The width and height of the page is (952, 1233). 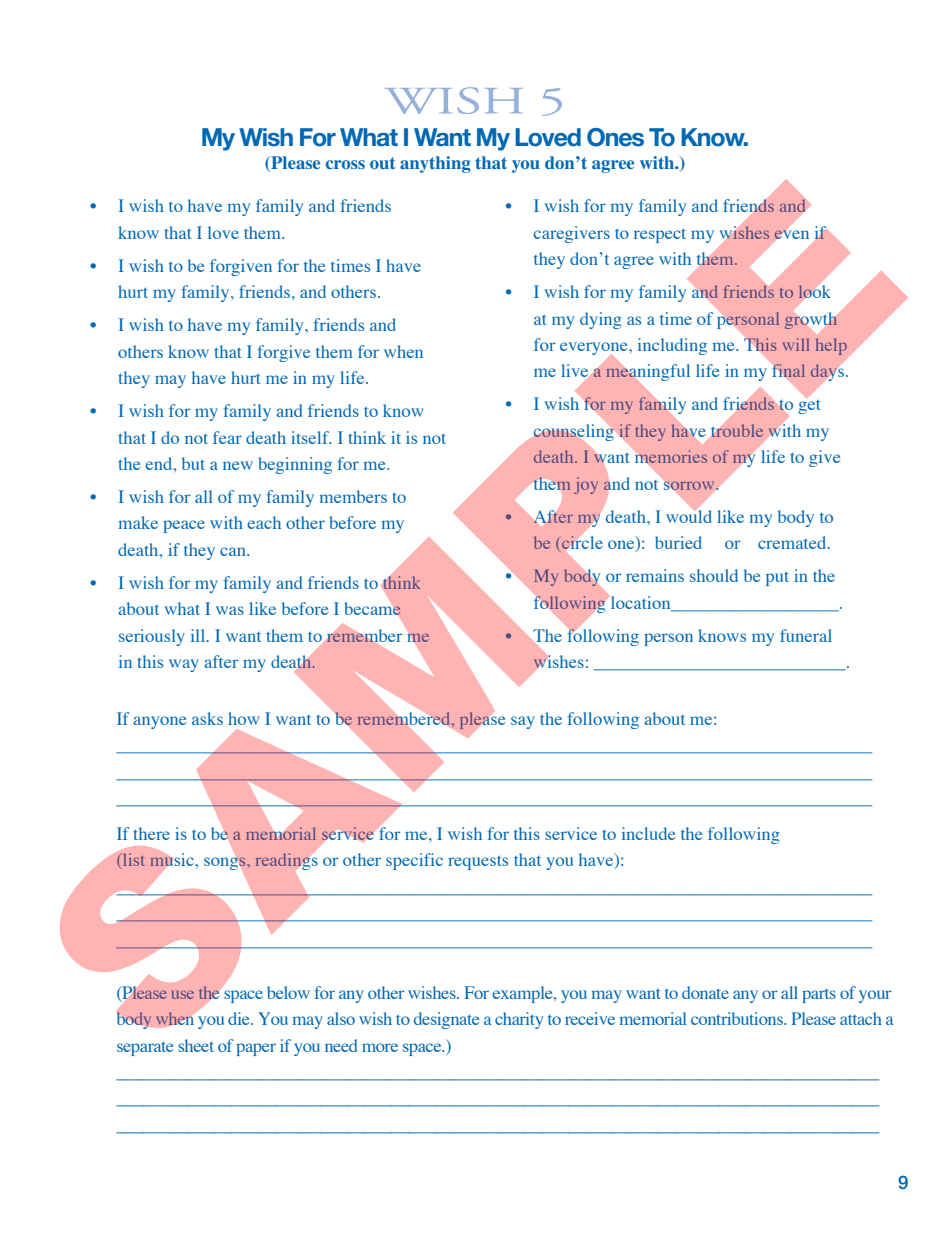 What do you see at coordinates (230, 610) in the page?
I see `was` at bounding box center [230, 610].
